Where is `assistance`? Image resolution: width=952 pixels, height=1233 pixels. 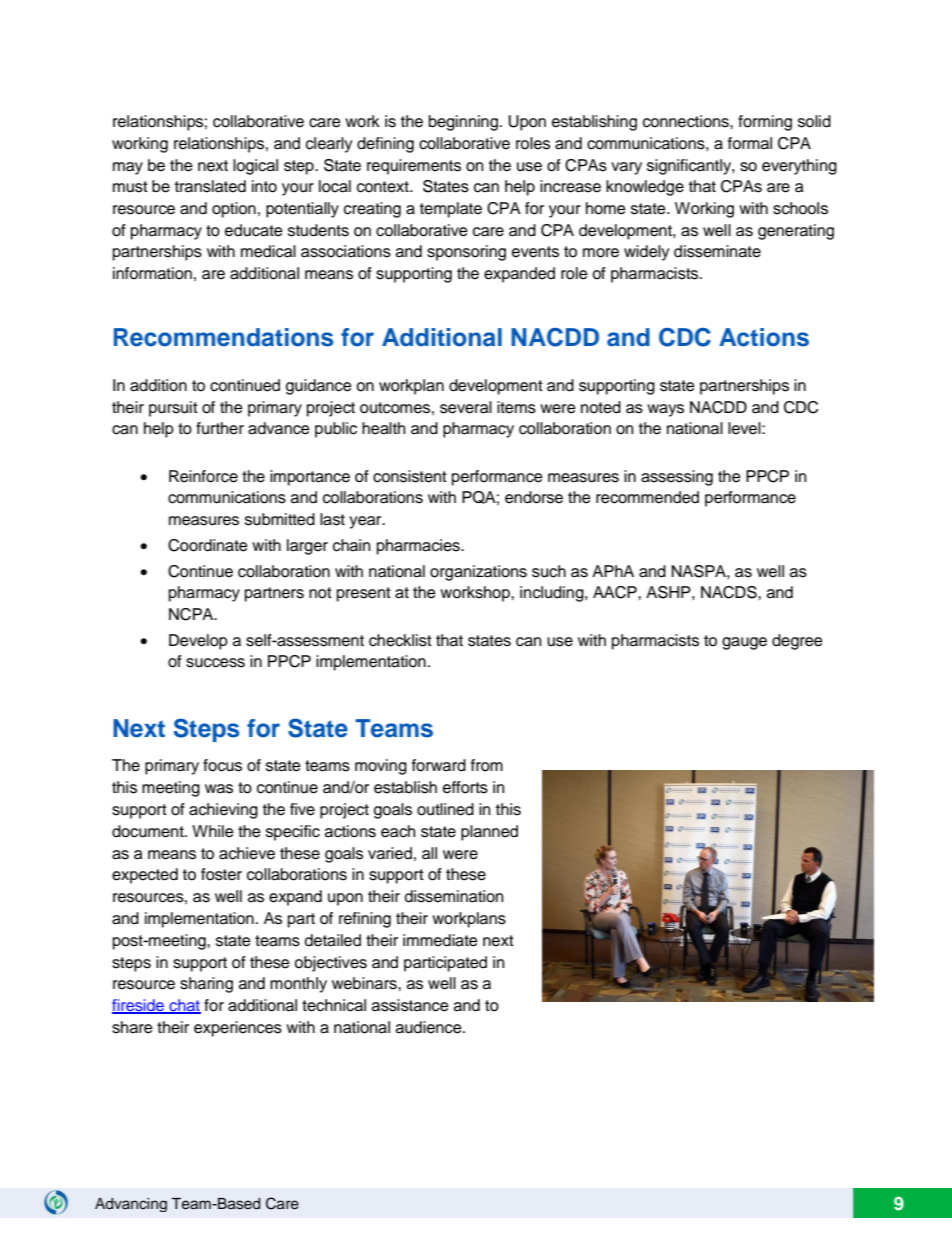
assistance is located at coordinates (410, 1005).
